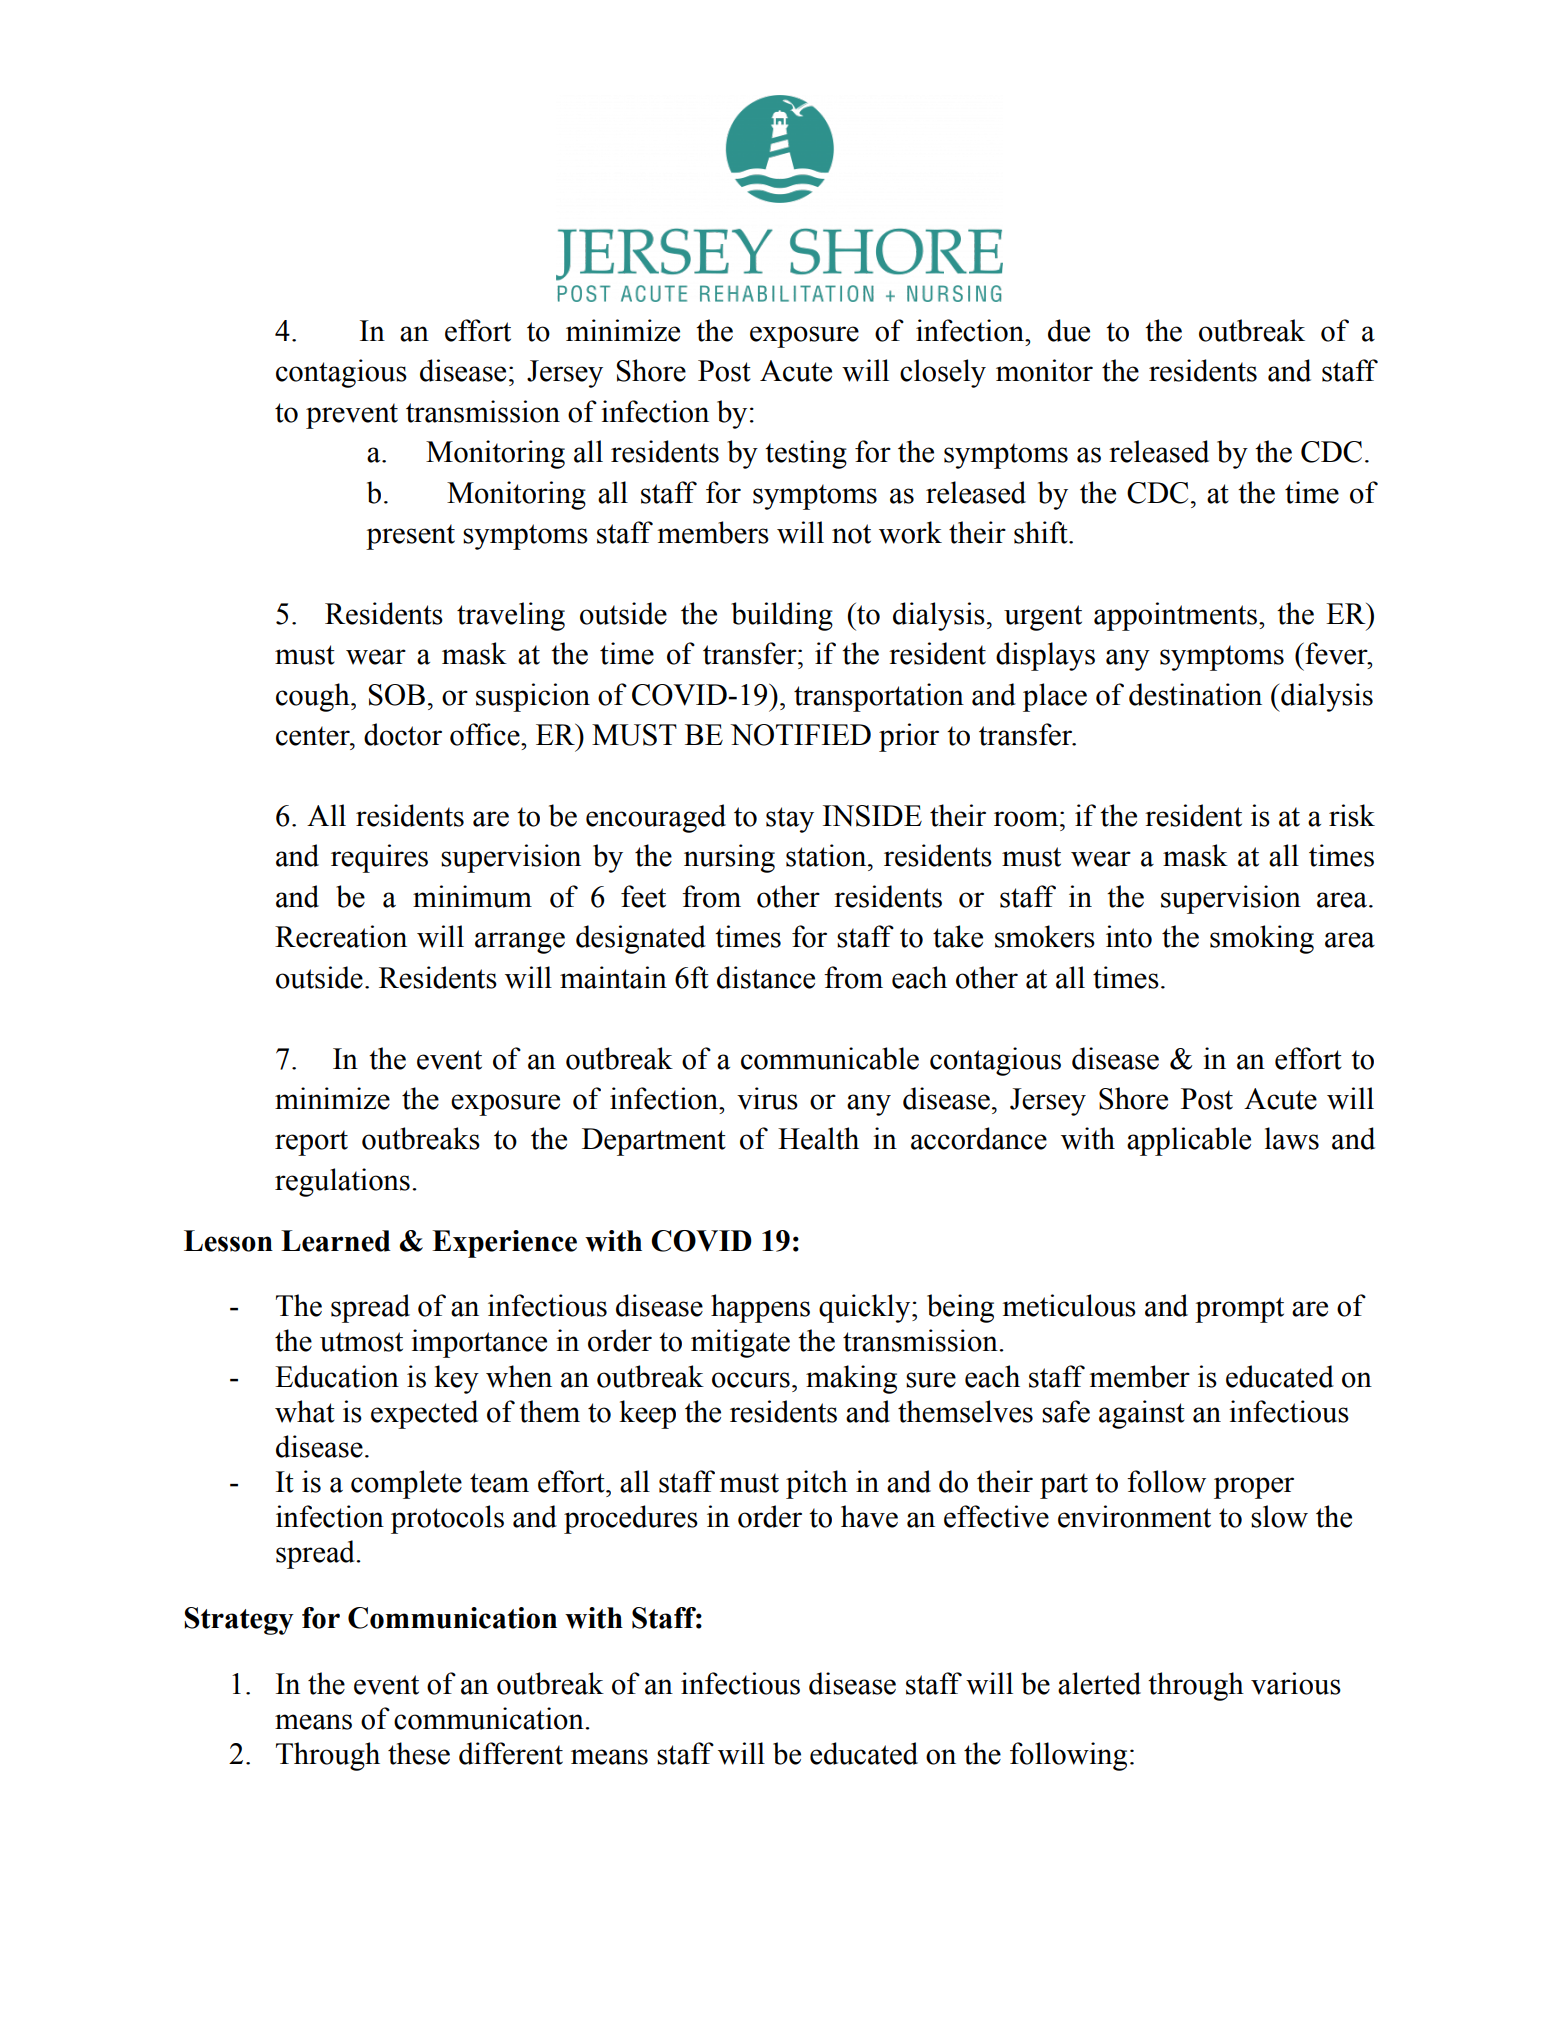  What do you see at coordinates (419, 1753) in the page?
I see `these` at bounding box center [419, 1753].
